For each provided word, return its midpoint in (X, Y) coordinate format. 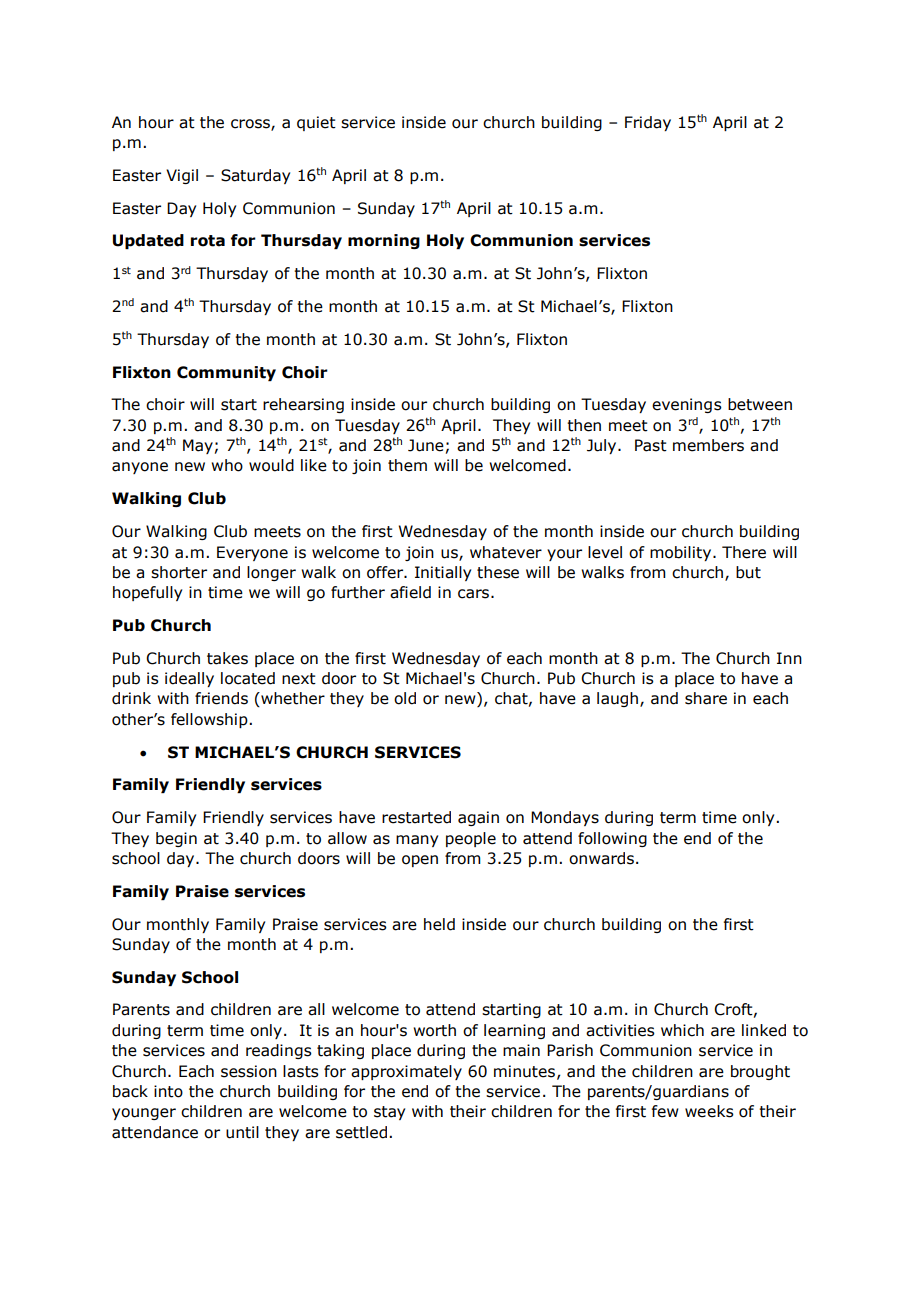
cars (473, 594)
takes (227, 658)
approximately (406, 1072)
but (748, 572)
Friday (648, 123)
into (168, 1091)
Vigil (182, 176)
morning (384, 241)
